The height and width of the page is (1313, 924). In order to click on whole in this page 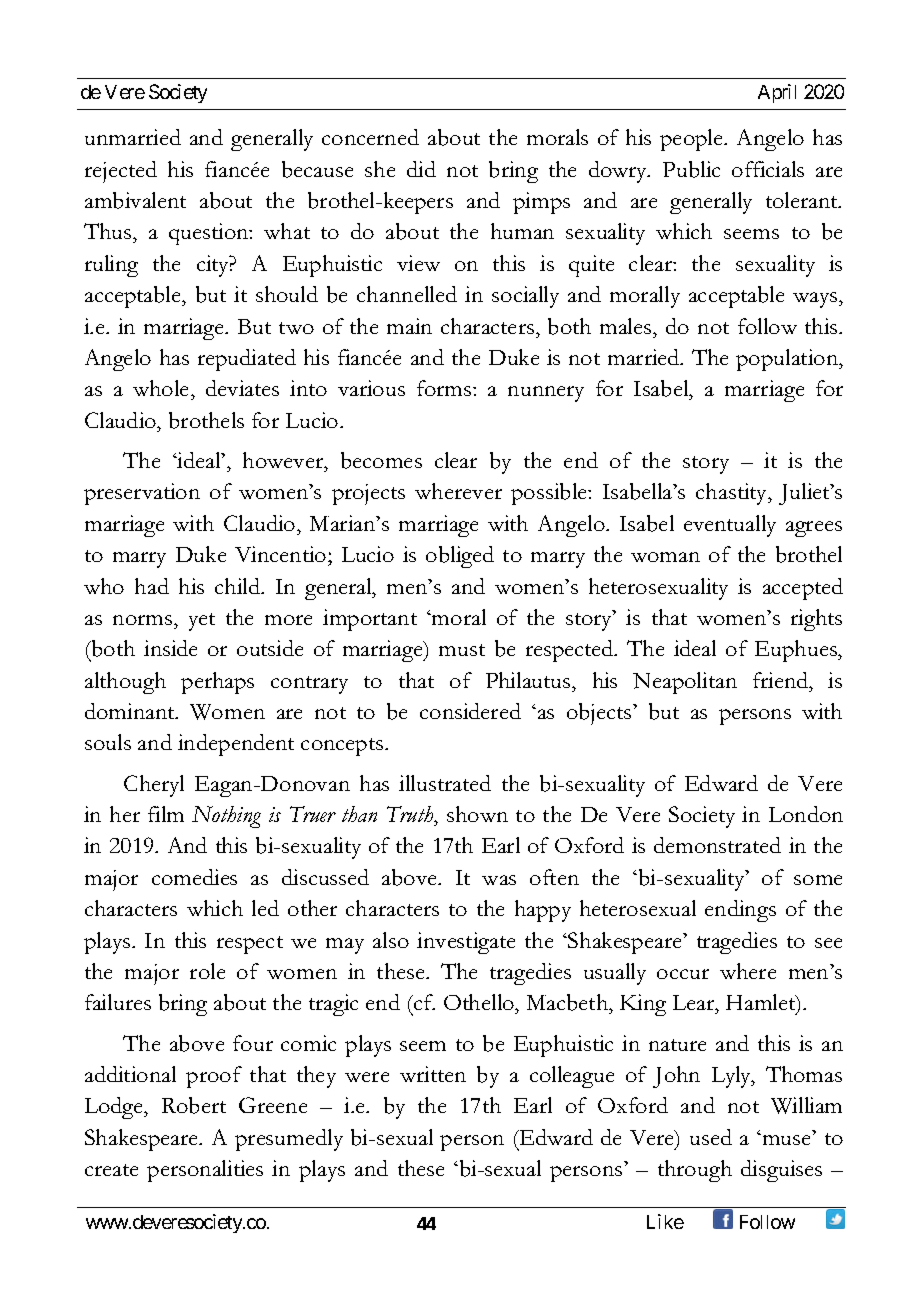, I will do `click(162, 390)`.
